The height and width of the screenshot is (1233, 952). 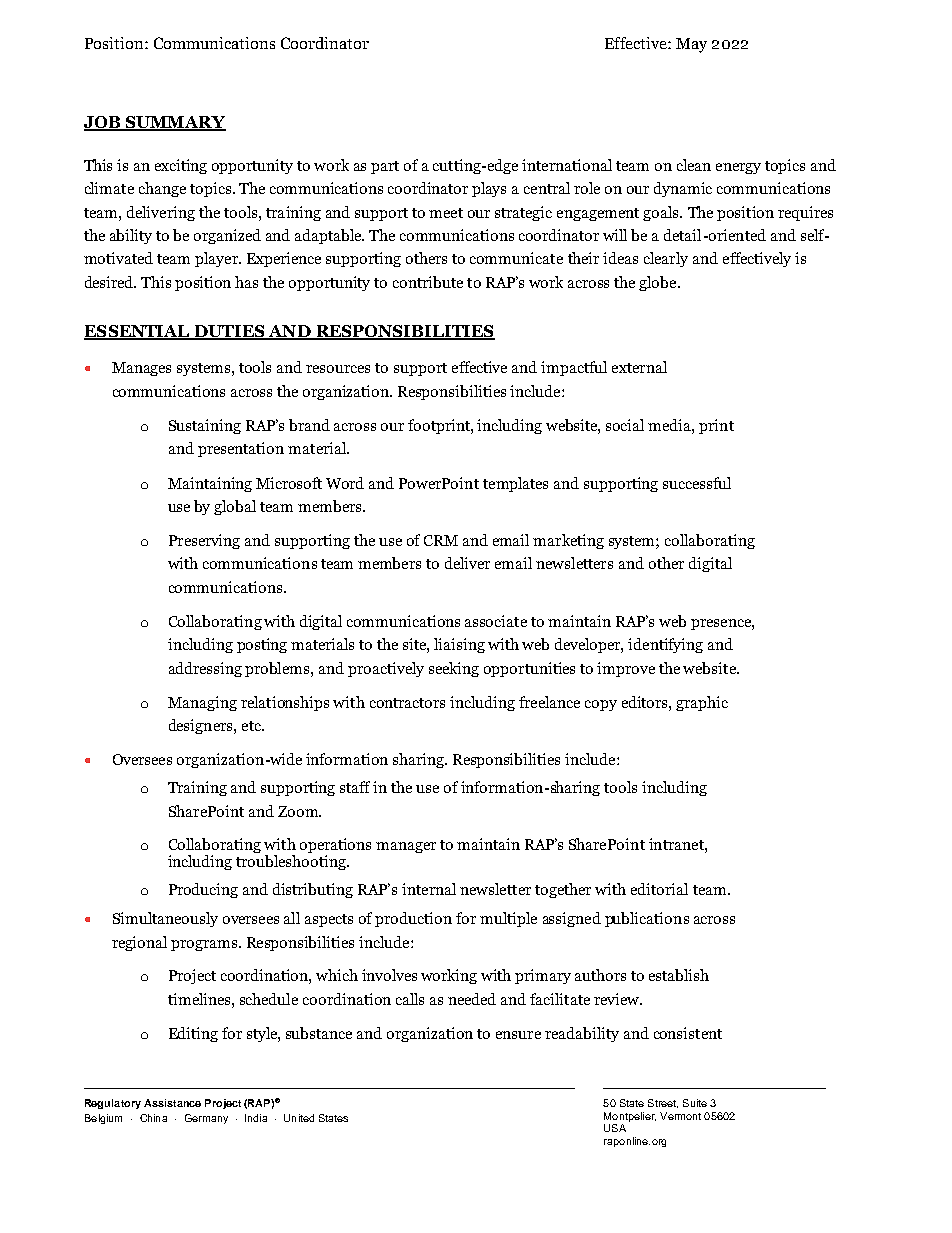 I want to click on Assistance, so click(x=172, y=1103).
